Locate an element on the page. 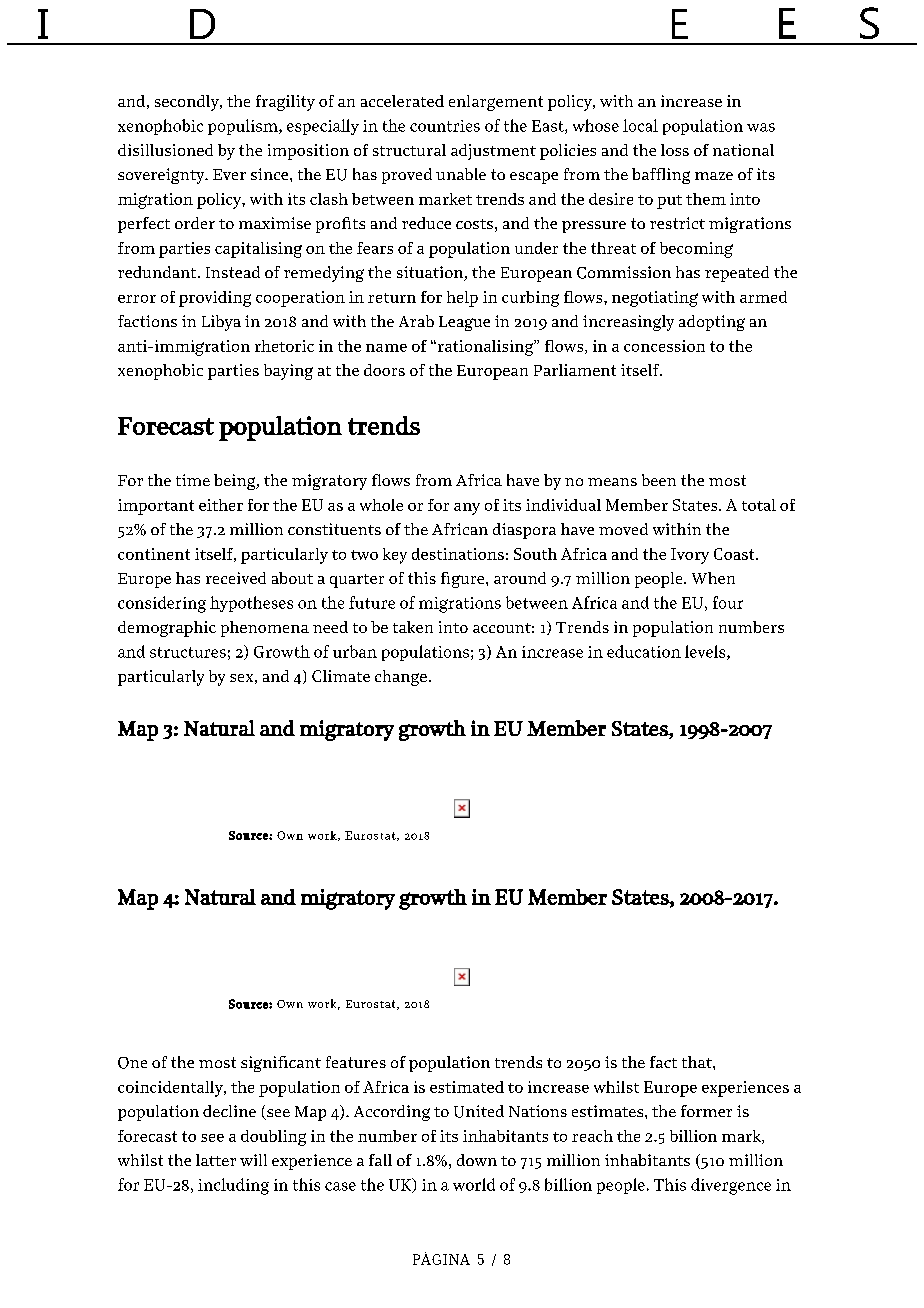 This image has height=1308, width=924. countries is located at coordinates (445, 126).
